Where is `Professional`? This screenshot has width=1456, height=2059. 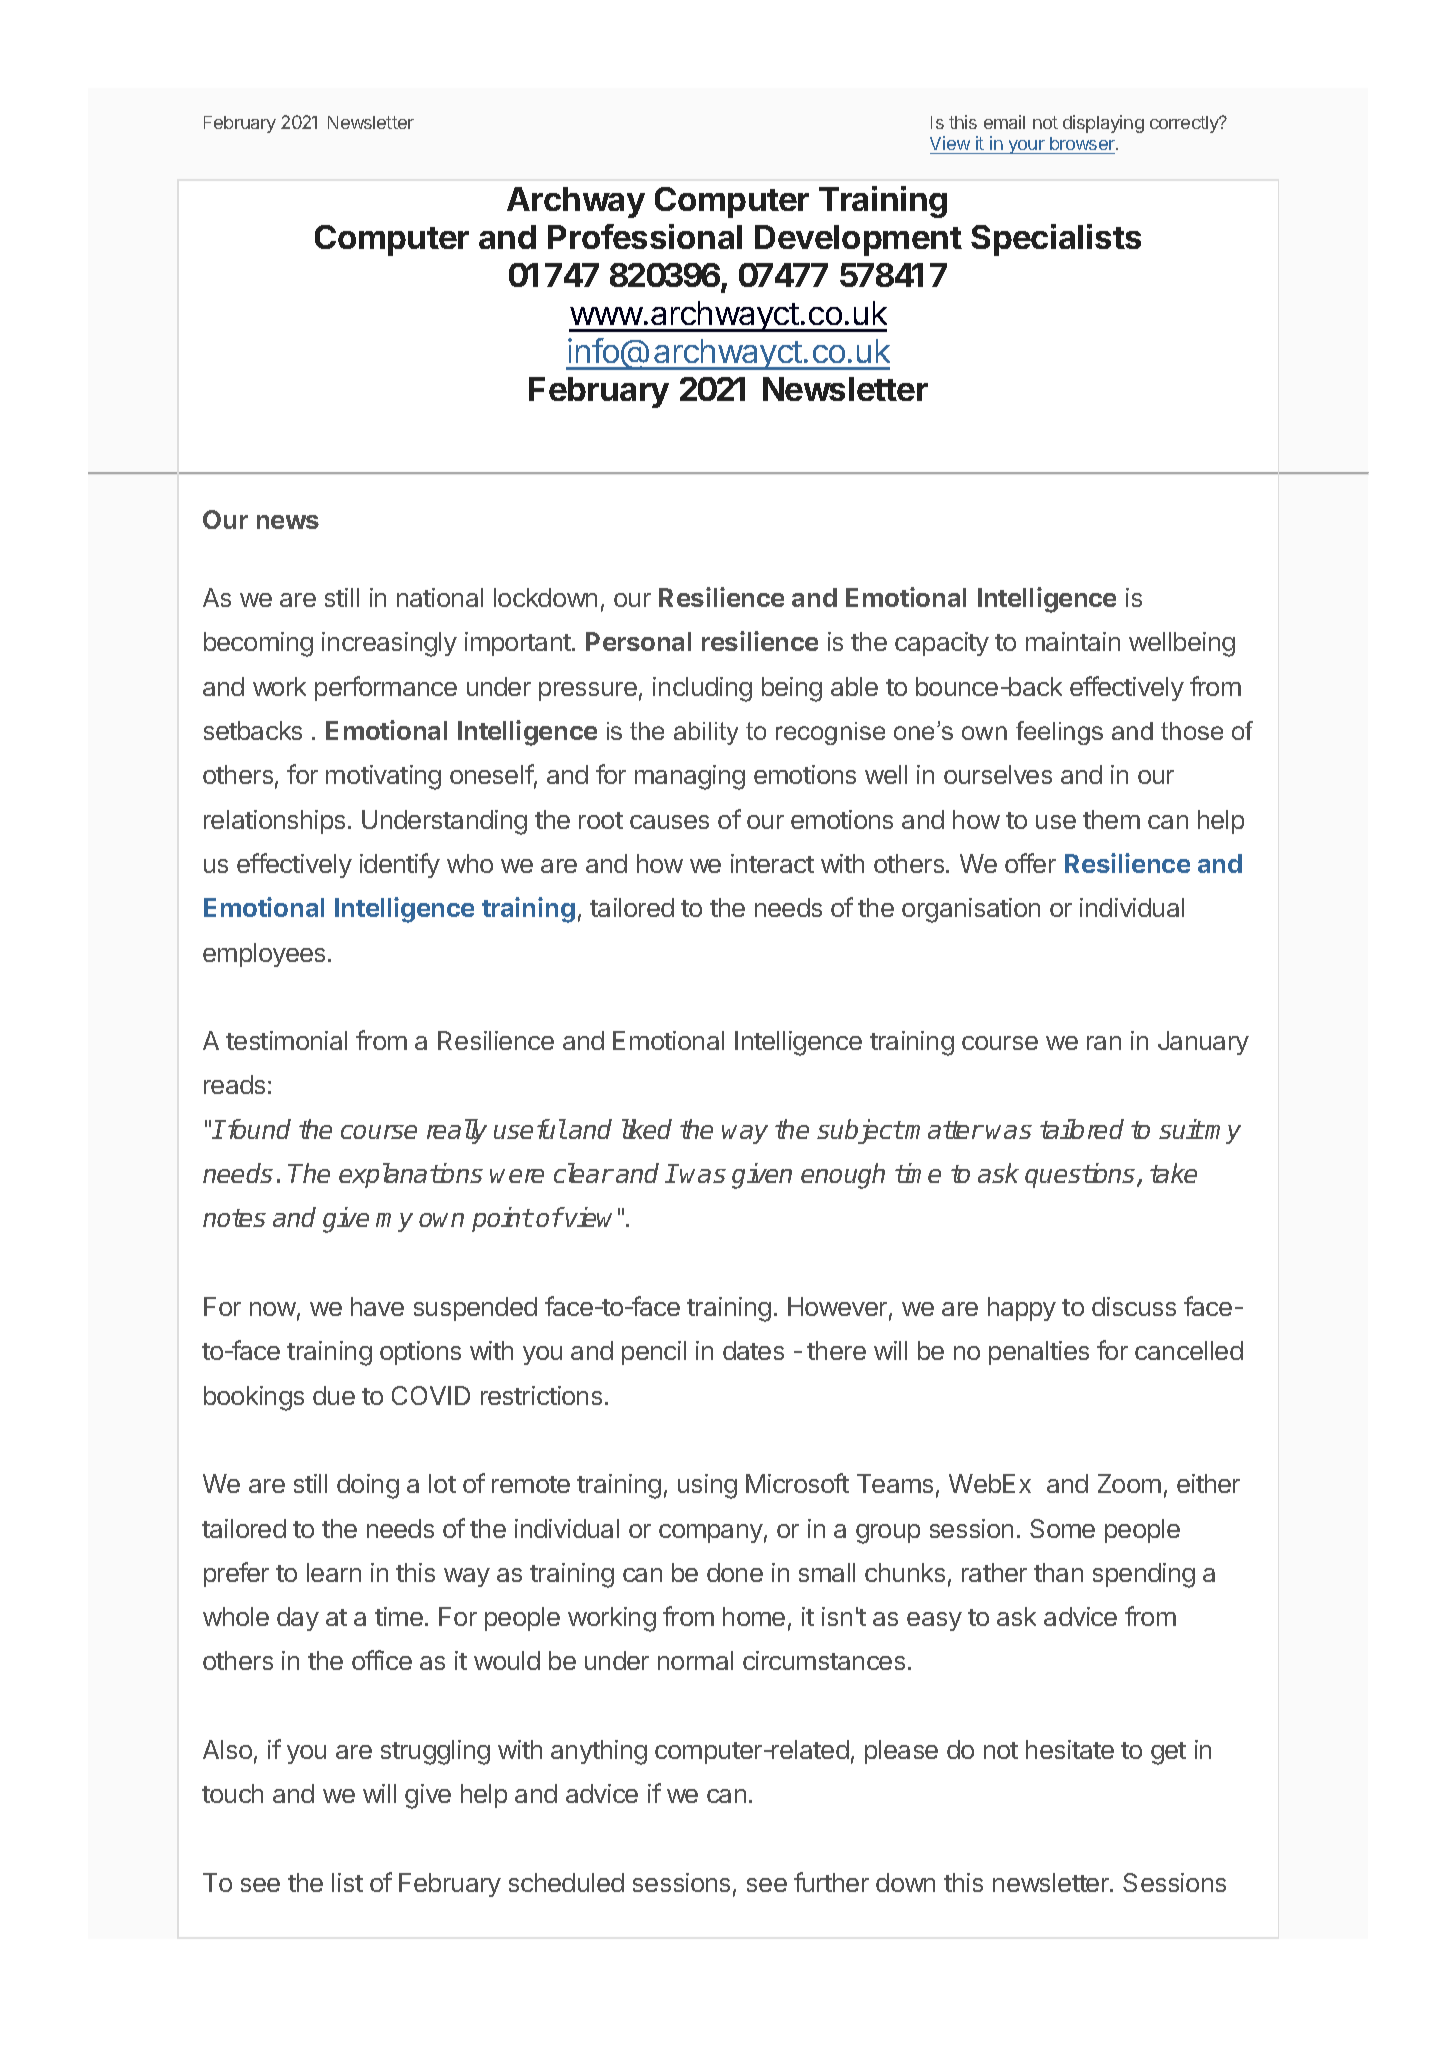 Professional is located at coordinates (645, 236).
